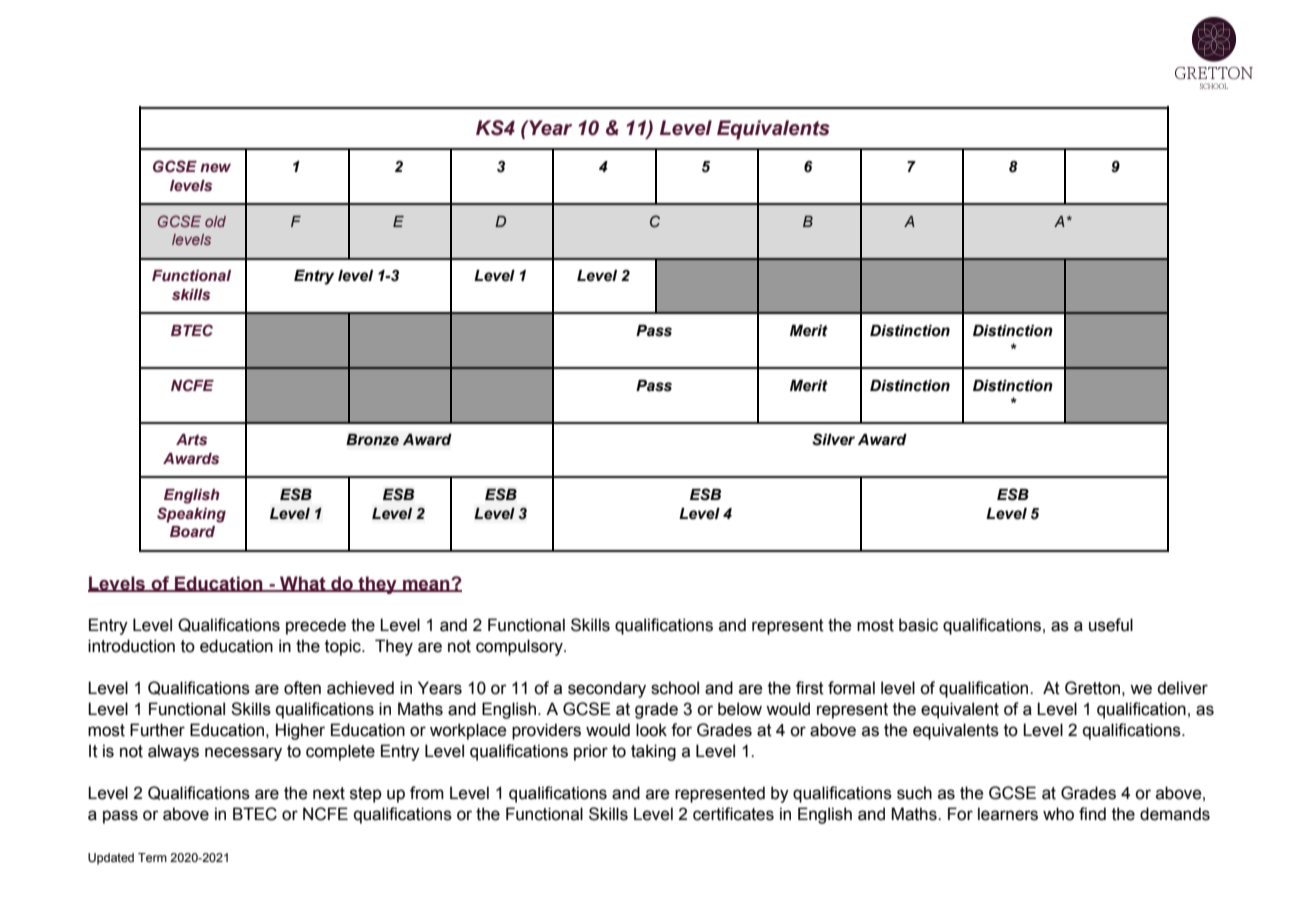 The height and width of the screenshot is (924, 1308). Describe the element at coordinates (833, 439) in the screenshot. I see `Silver` at that location.
